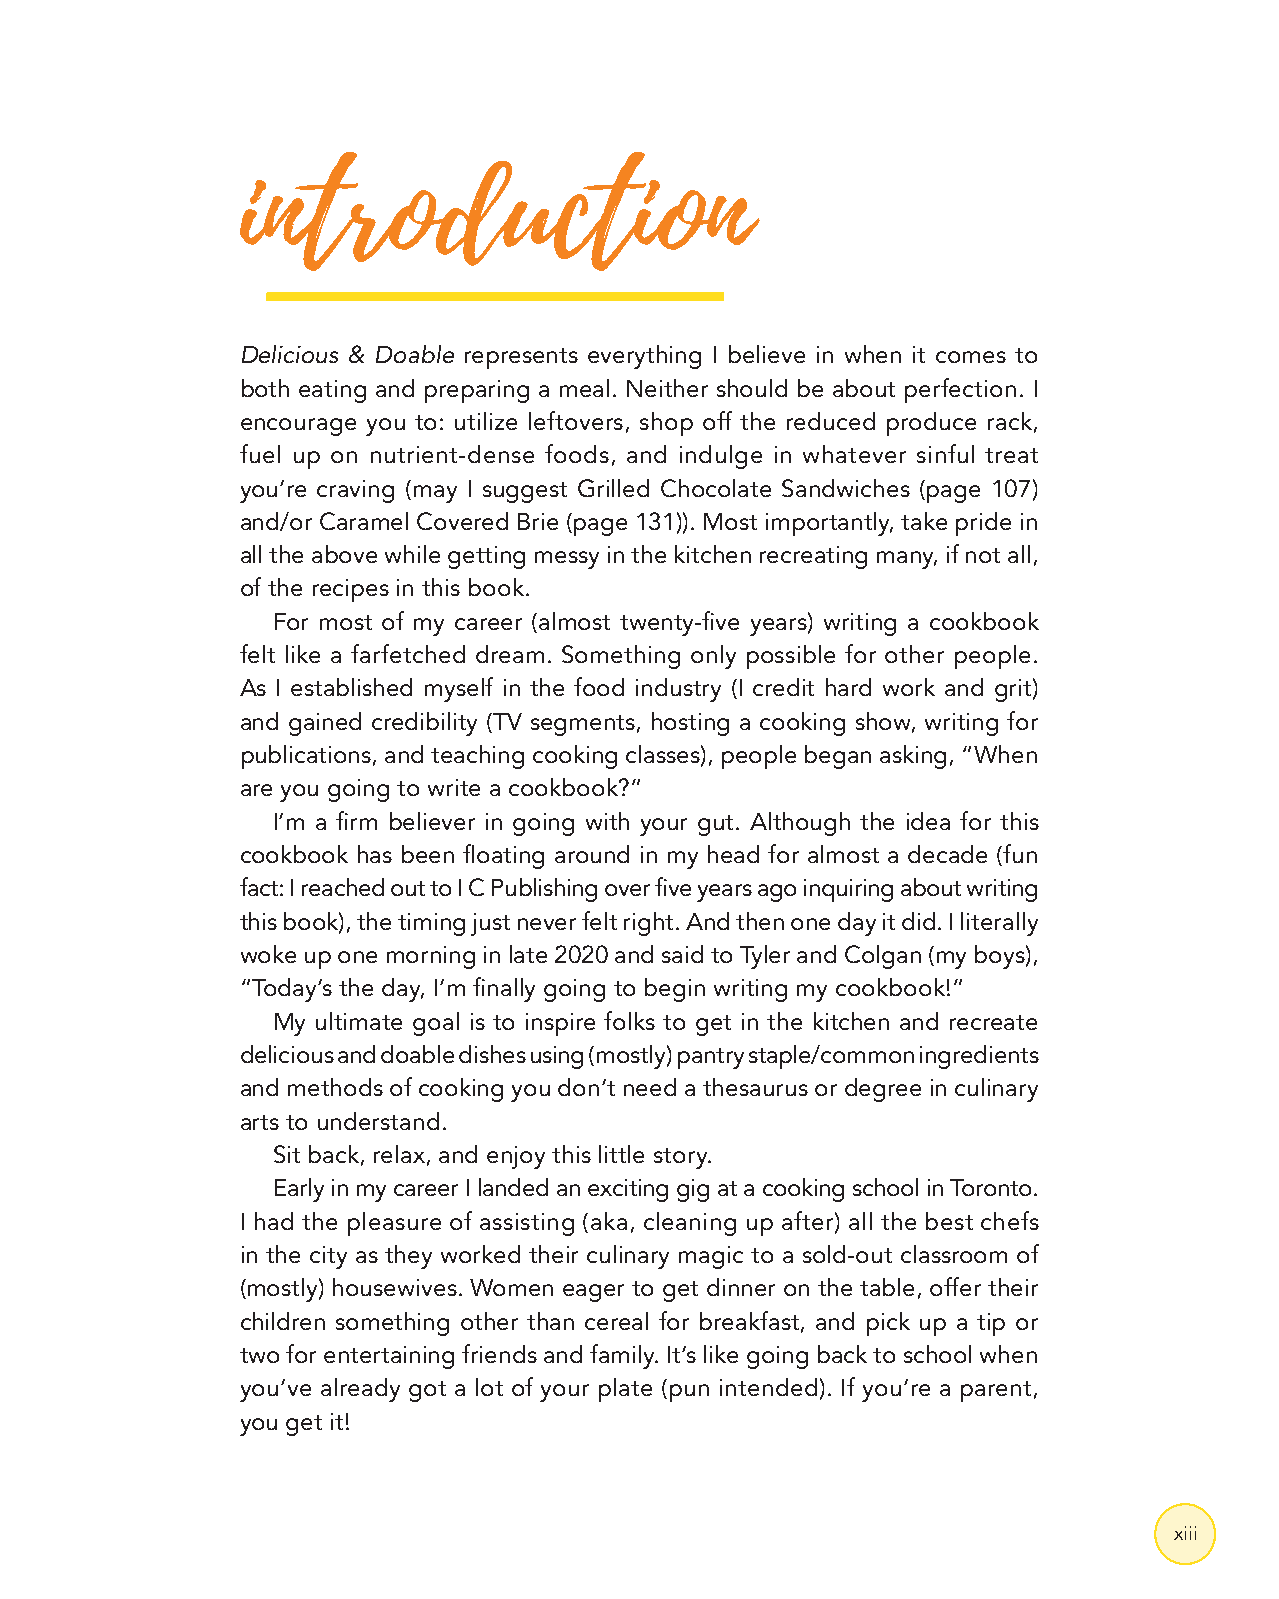  I want to click on magic, so click(711, 1257).
